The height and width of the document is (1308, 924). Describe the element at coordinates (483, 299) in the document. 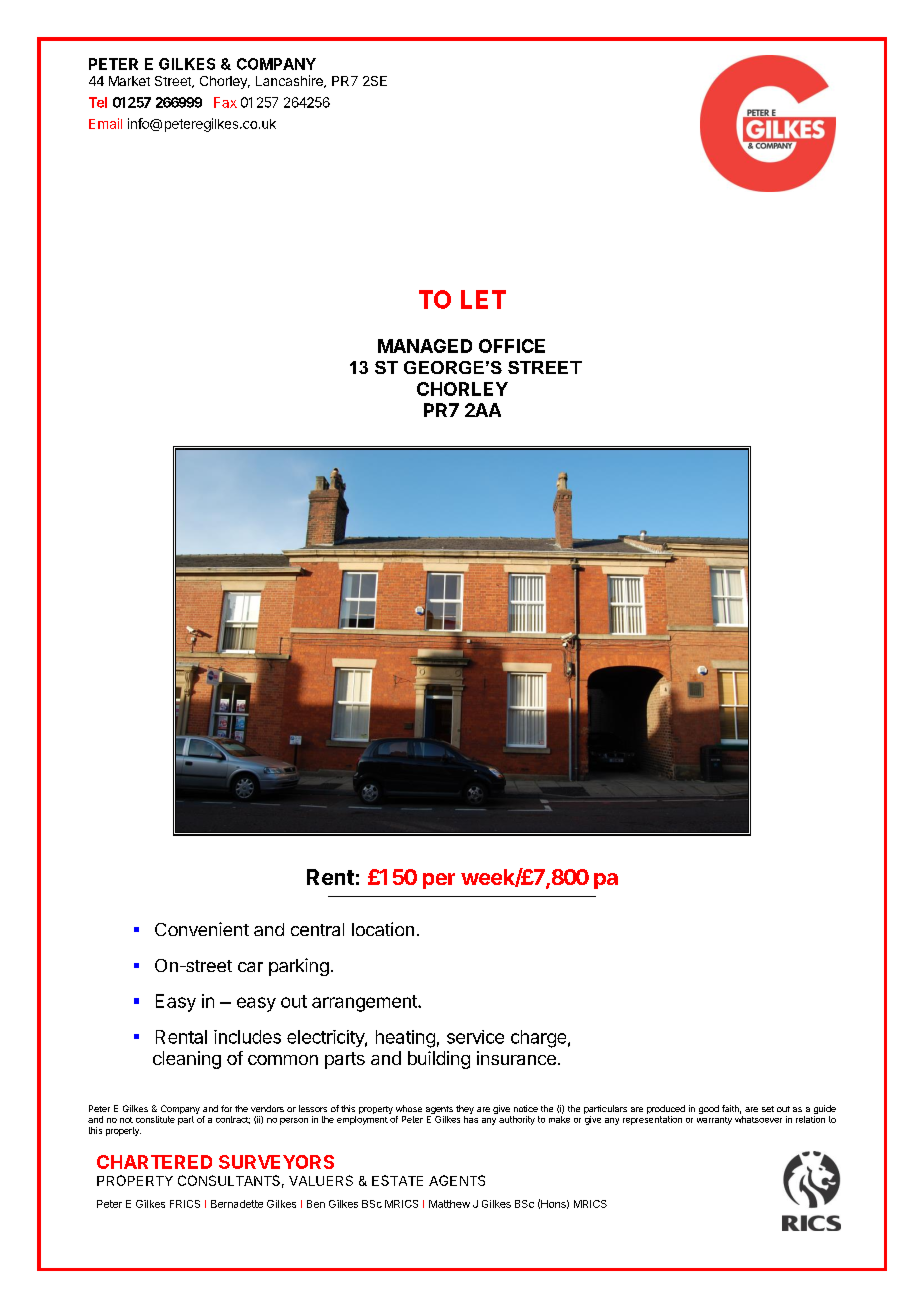

I see `LET` at that location.
